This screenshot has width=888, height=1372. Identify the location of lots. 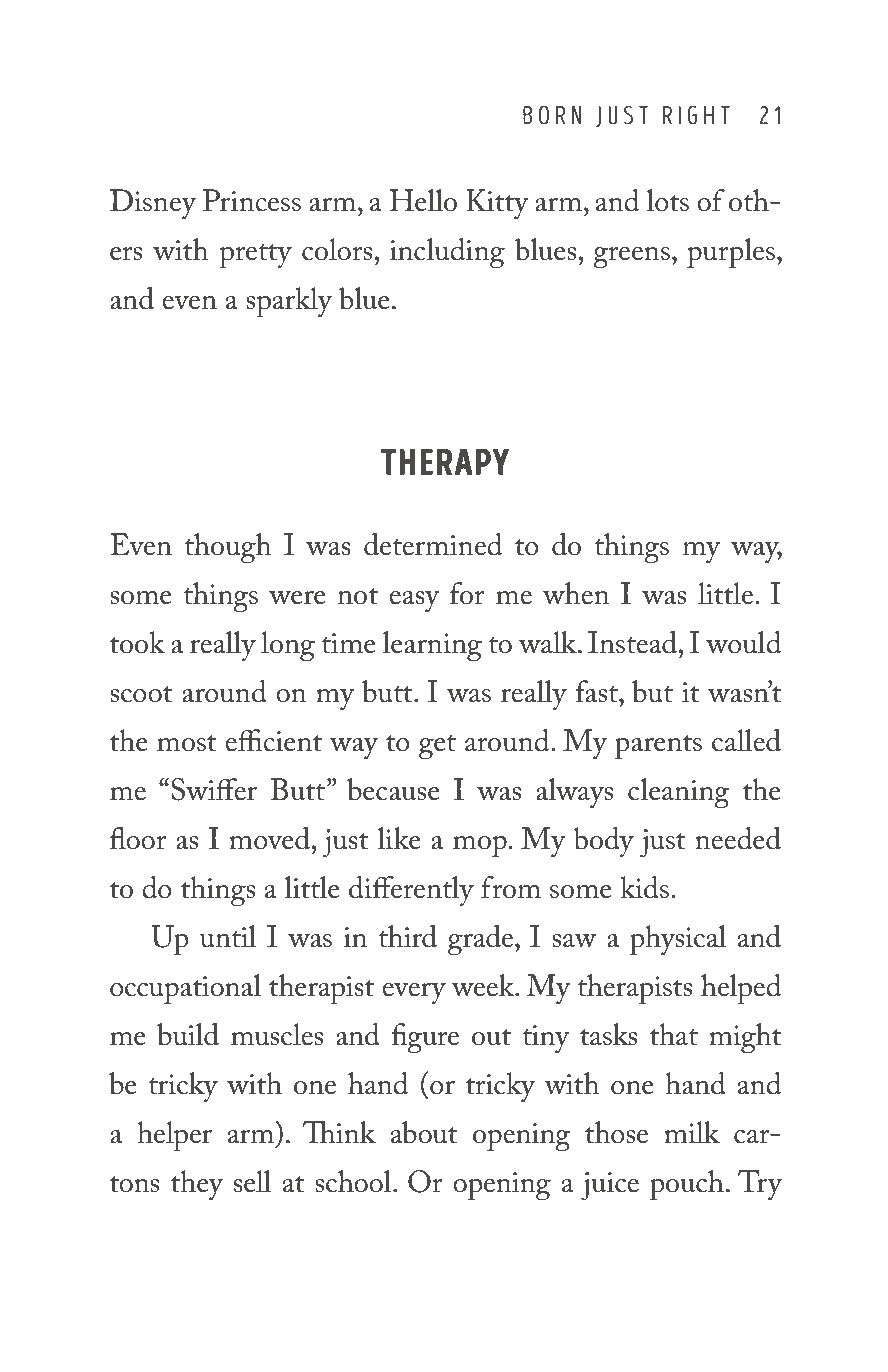
(667, 200).
